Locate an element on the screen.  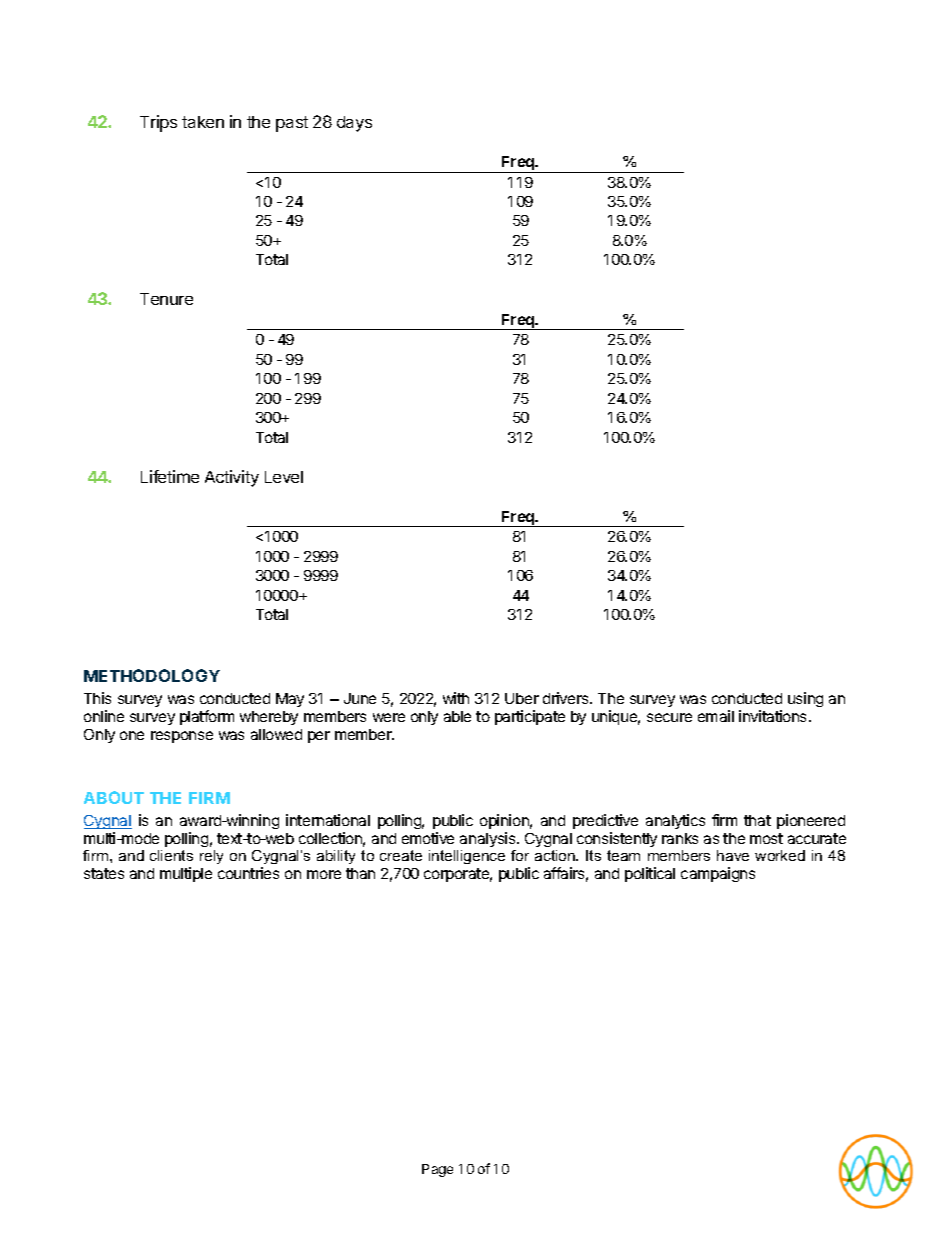
past is located at coordinates (292, 124).
